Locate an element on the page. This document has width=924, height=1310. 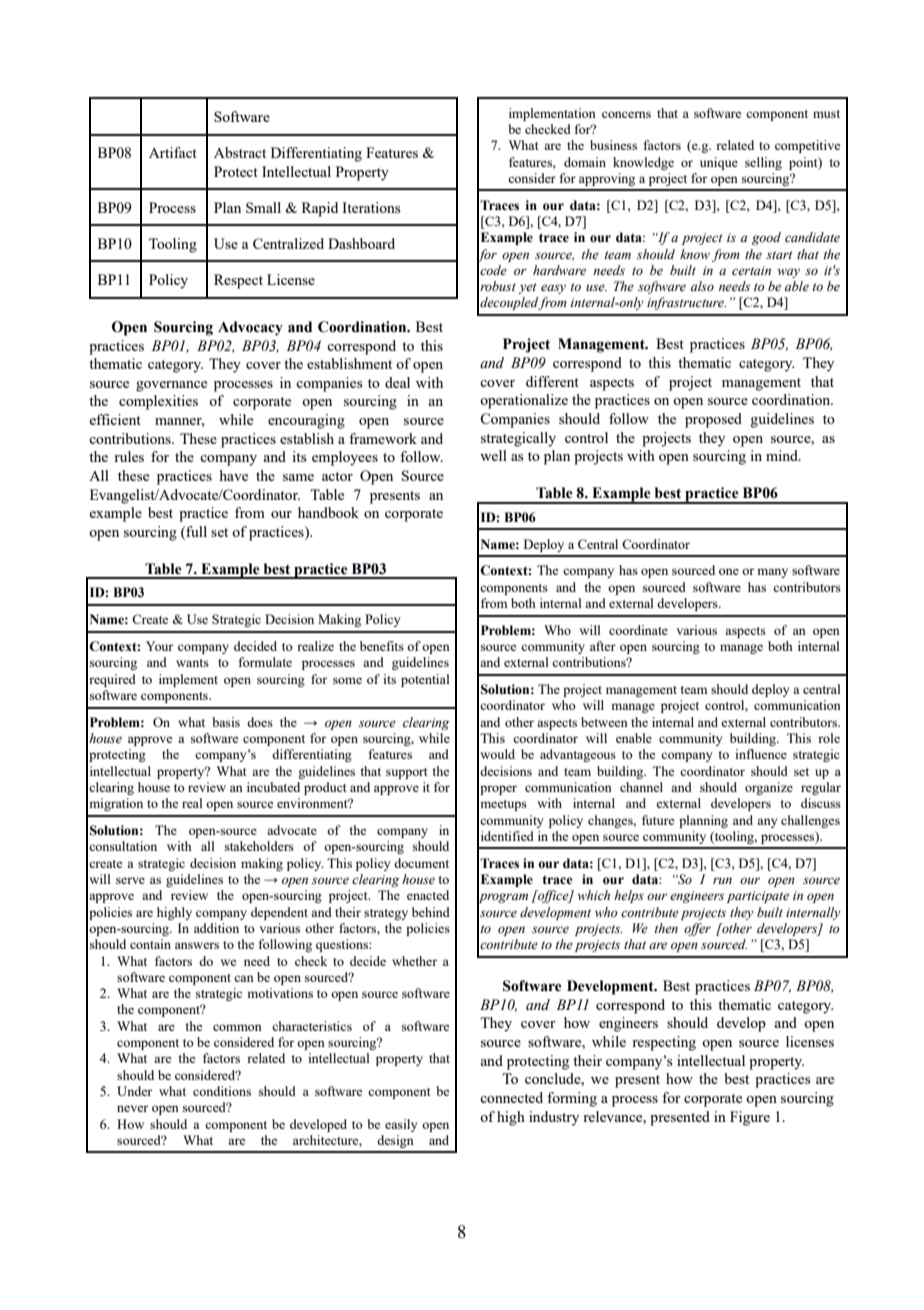
Your is located at coordinates (159, 646).
